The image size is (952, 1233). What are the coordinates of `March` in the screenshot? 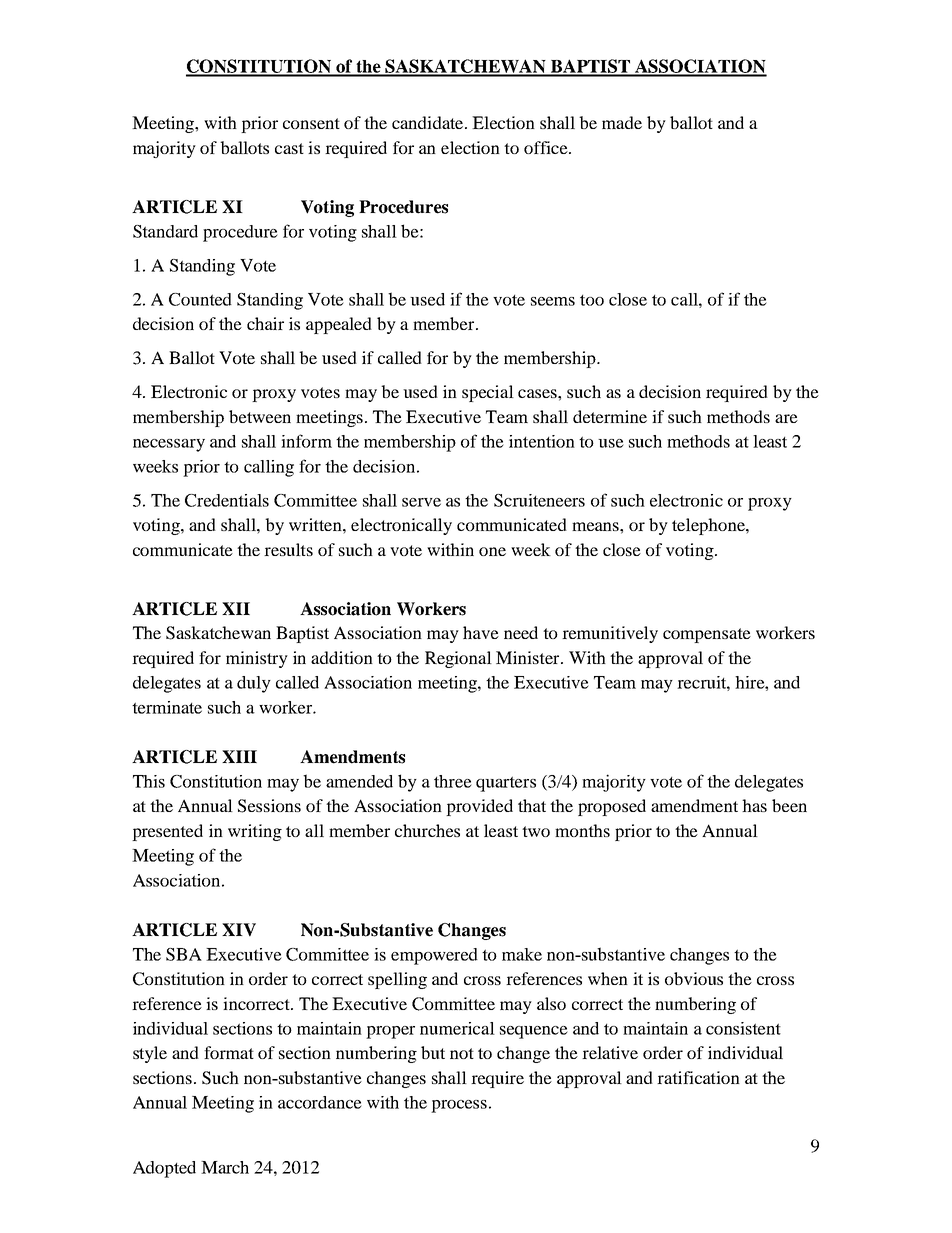 It's located at (225, 1167).
